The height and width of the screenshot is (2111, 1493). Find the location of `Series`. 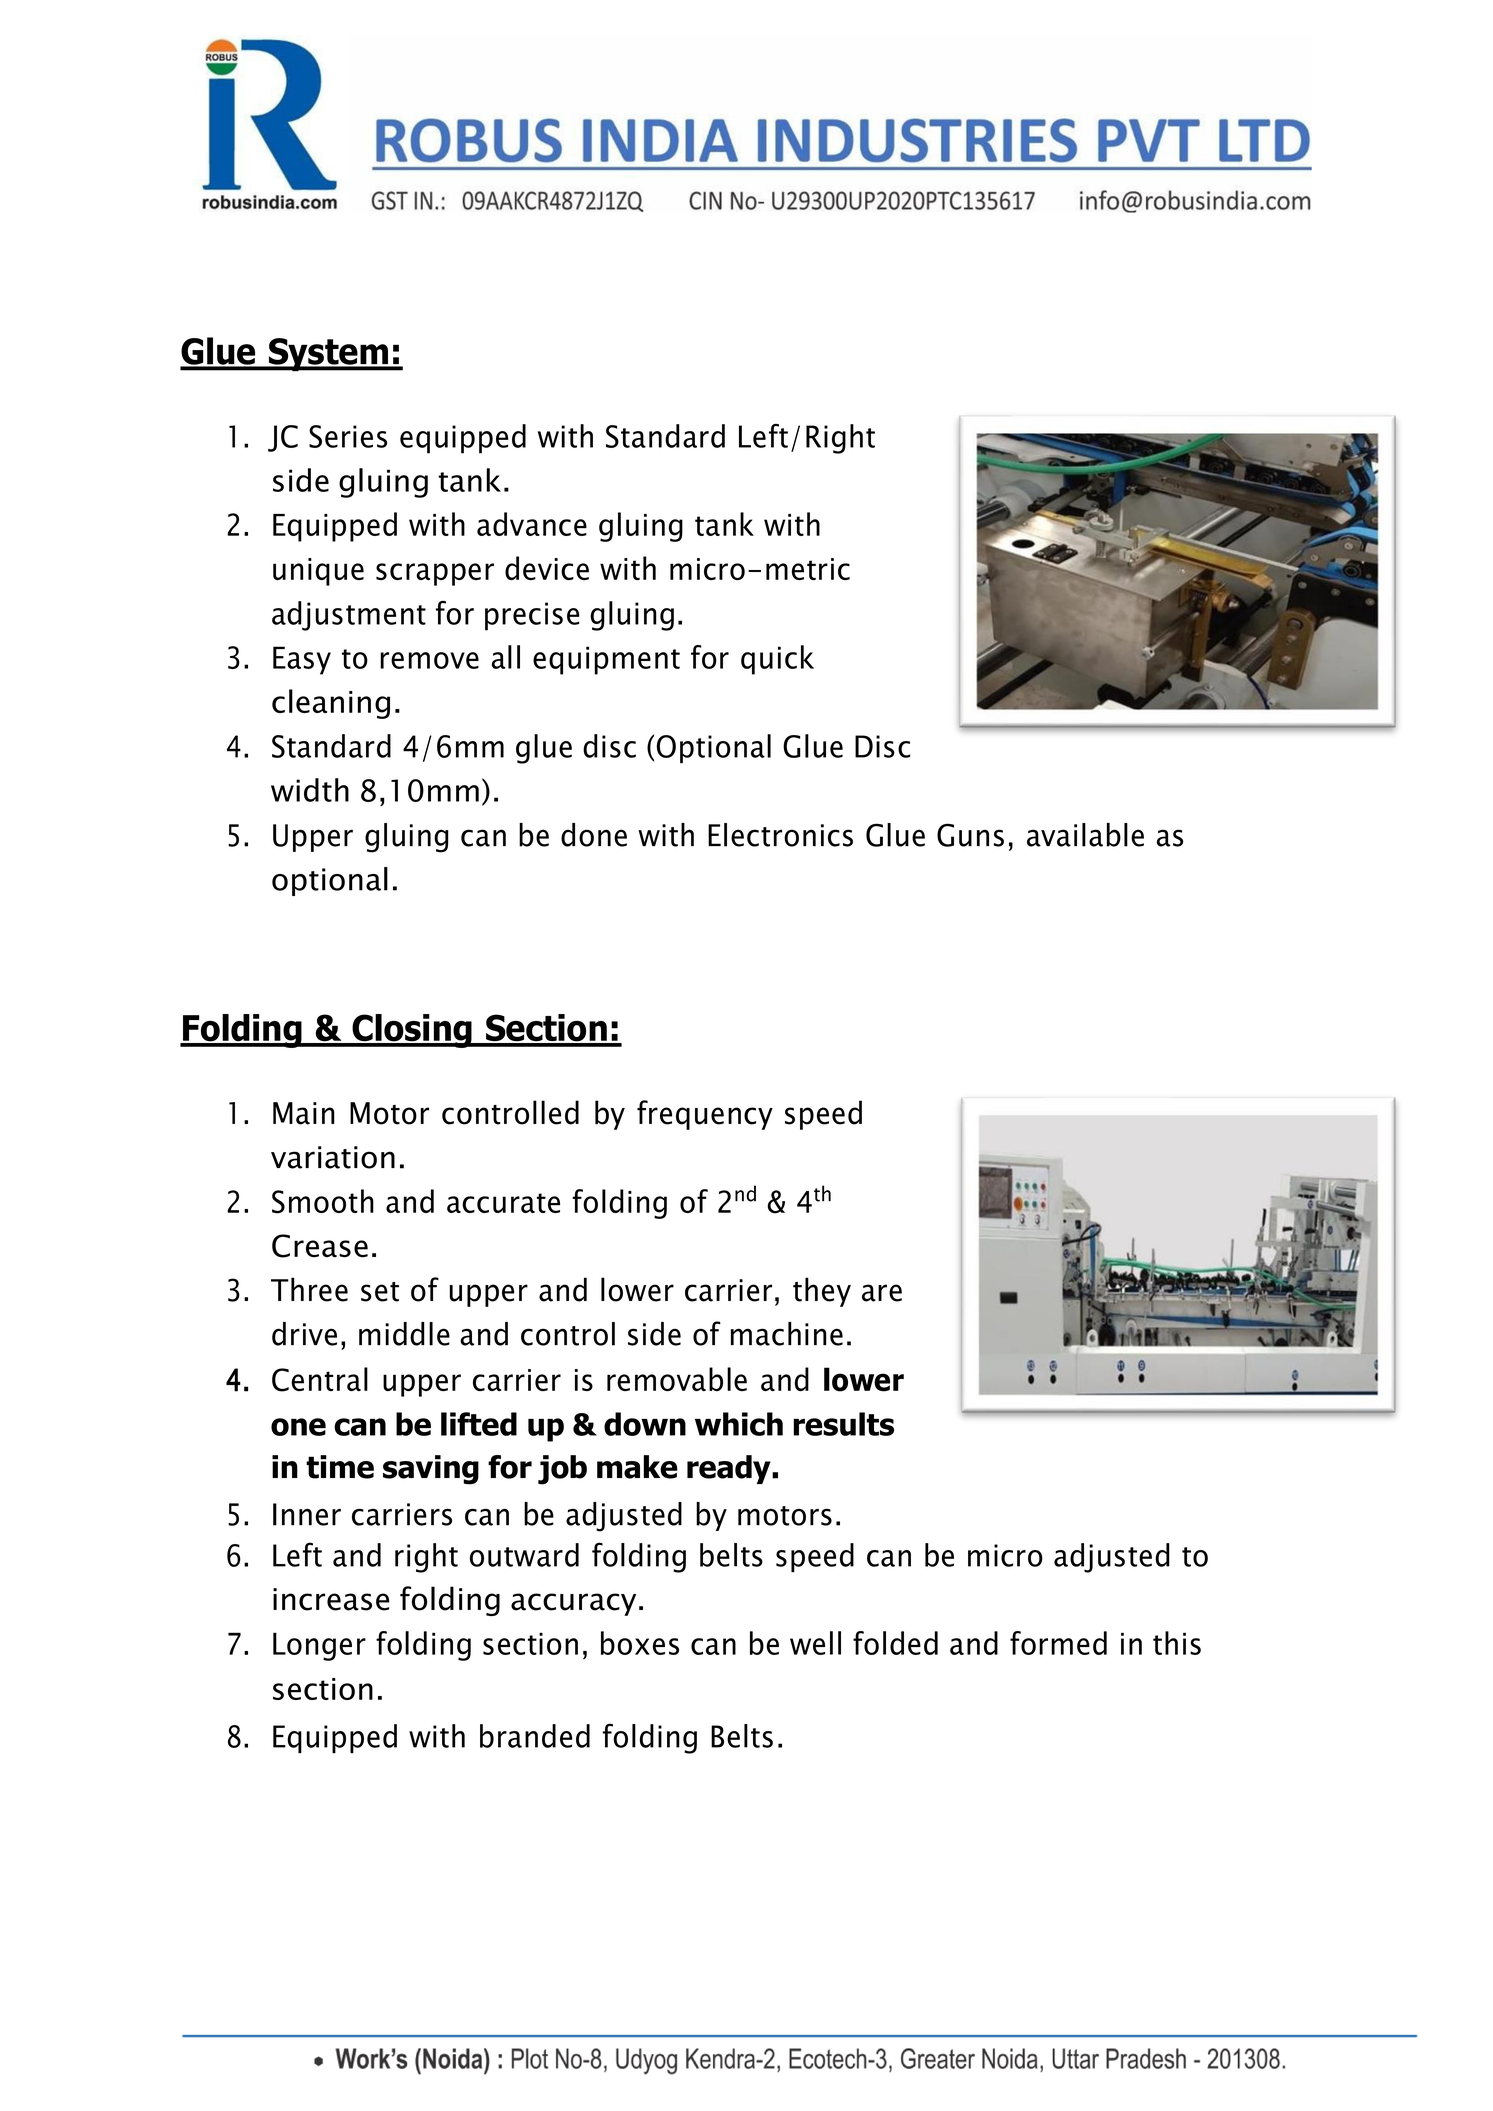

Series is located at coordinates (348, 436).
